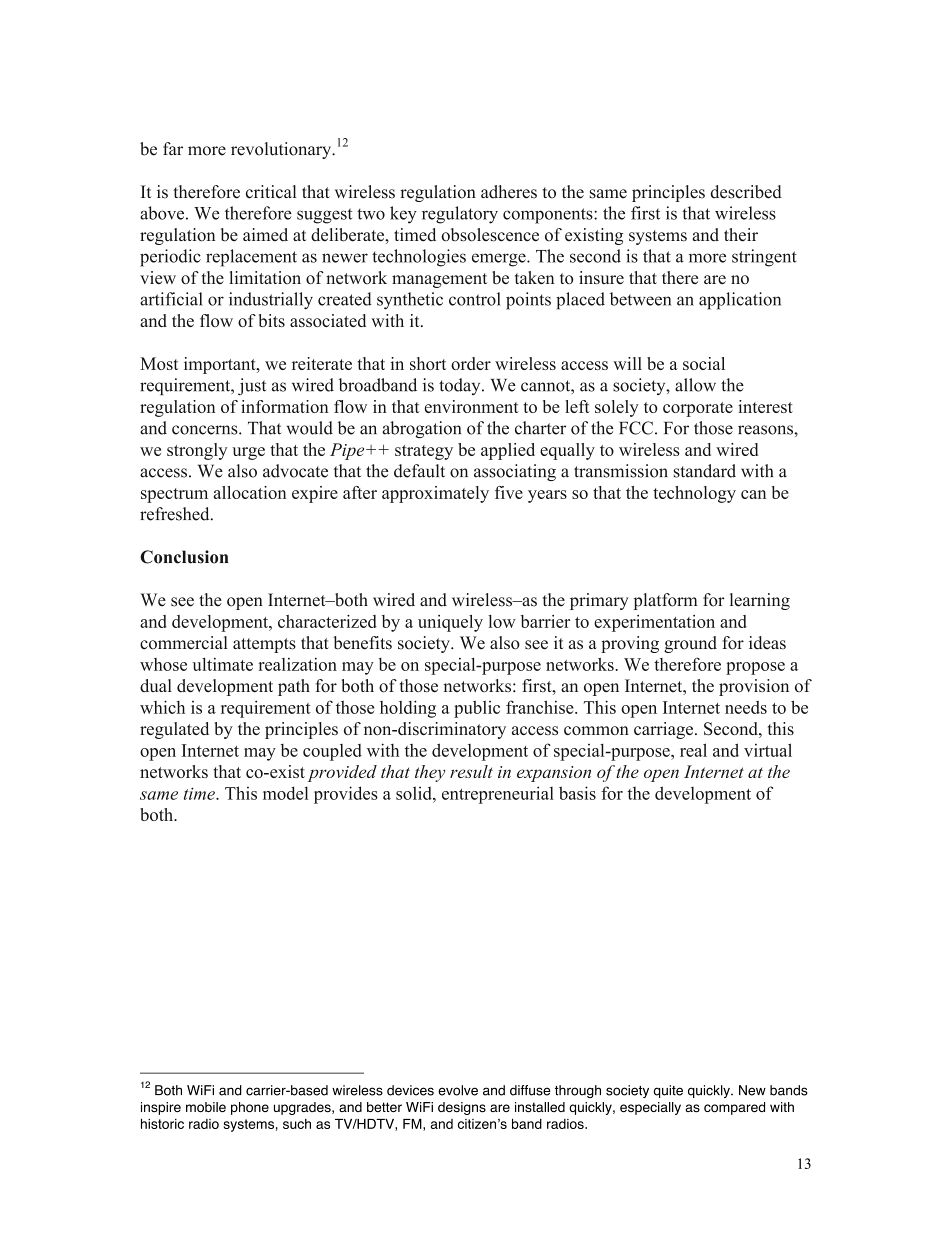 Image resolution: width=952 pixels, height=1233 pixels. I want to click on ultimate, so click(222, 664).
